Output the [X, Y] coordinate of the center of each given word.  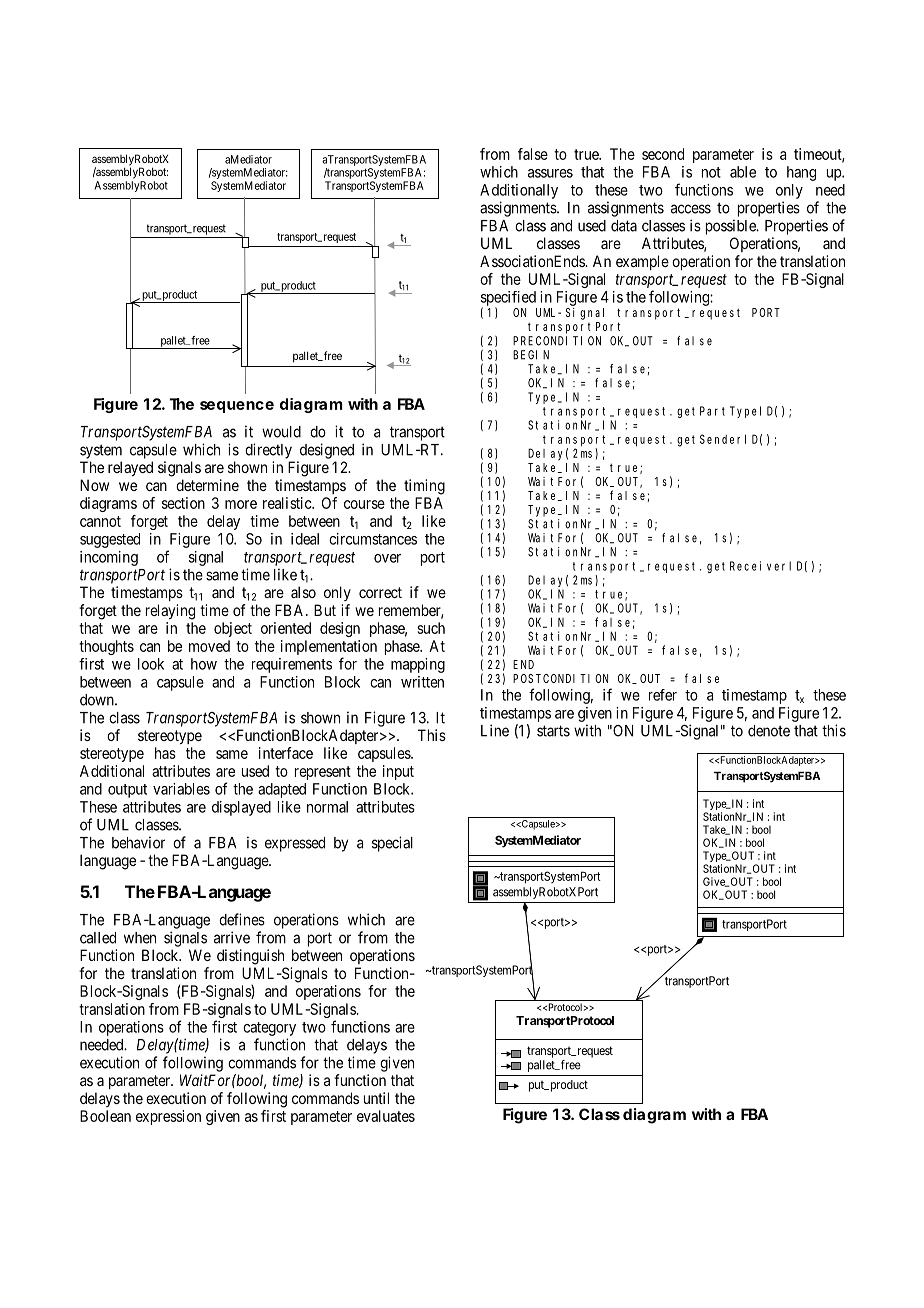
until [376, 1098]
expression [168, 1117]
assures [550, 173]
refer [663, 695]
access [691, 209]
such [431, 628]
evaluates [386, 1116]
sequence [237, 407]
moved [209, 646]
